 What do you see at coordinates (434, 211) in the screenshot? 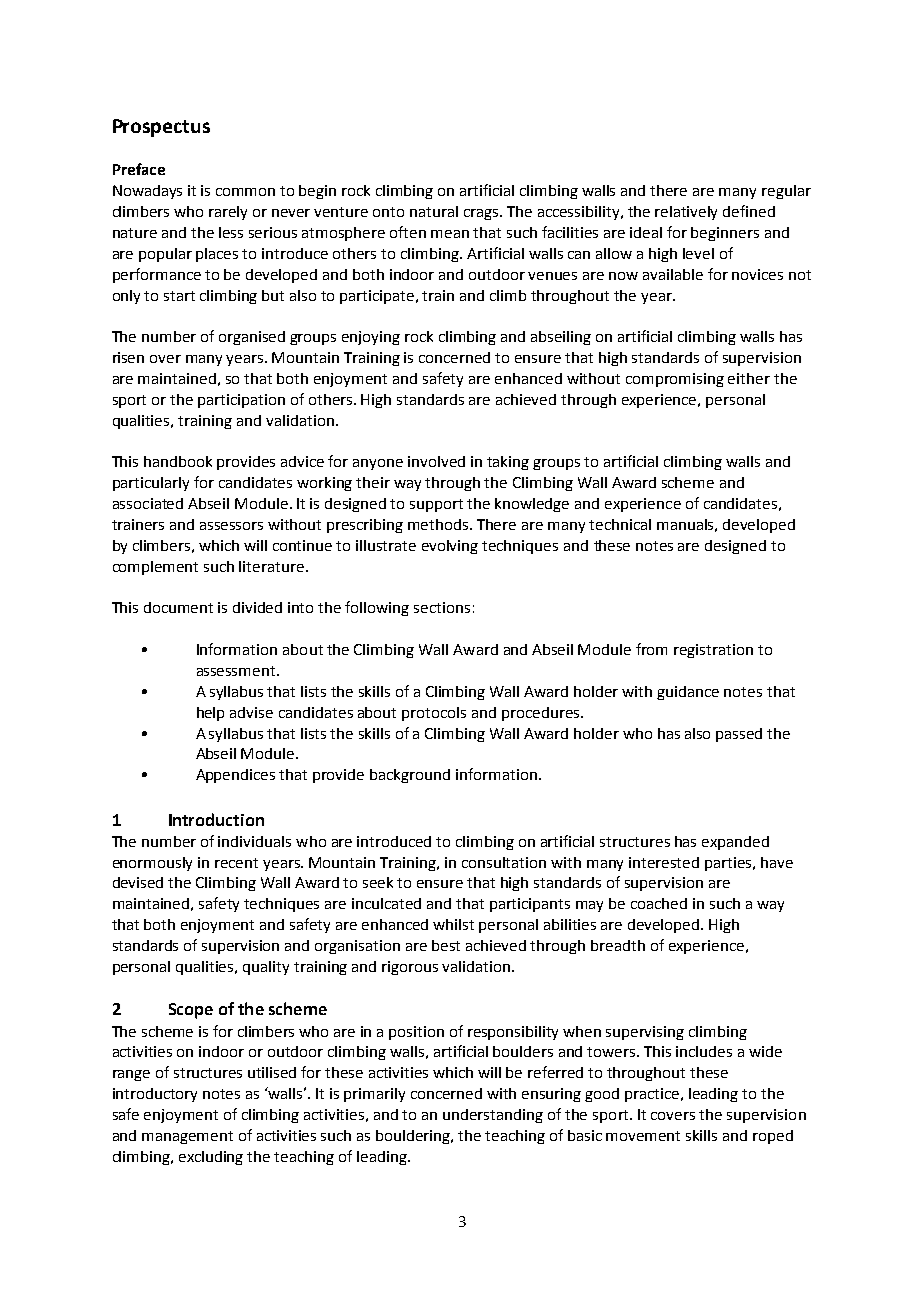
I see `natural` at bounding box center [434, 211].
